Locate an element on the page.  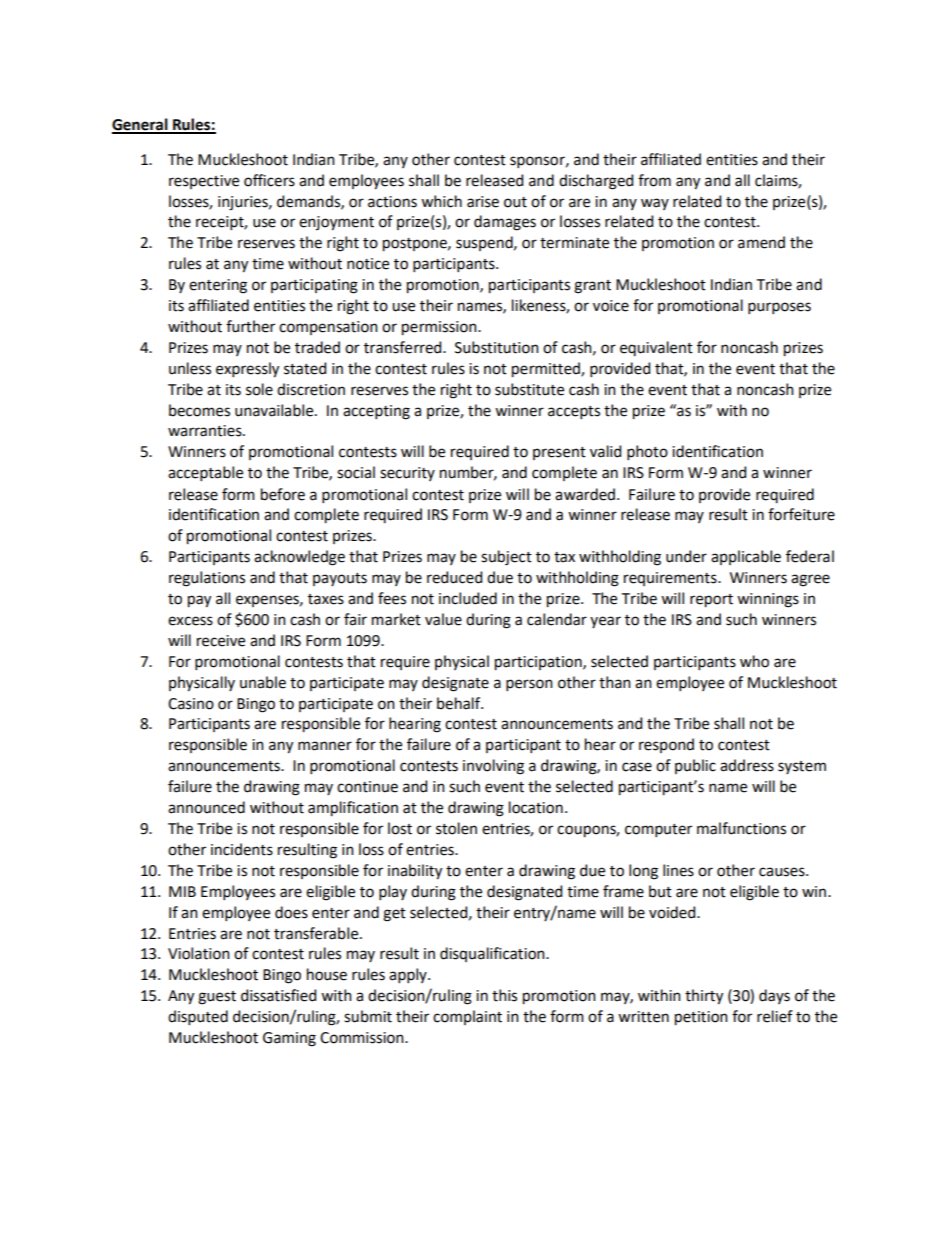
photo is located at coordinates (647, 452).
